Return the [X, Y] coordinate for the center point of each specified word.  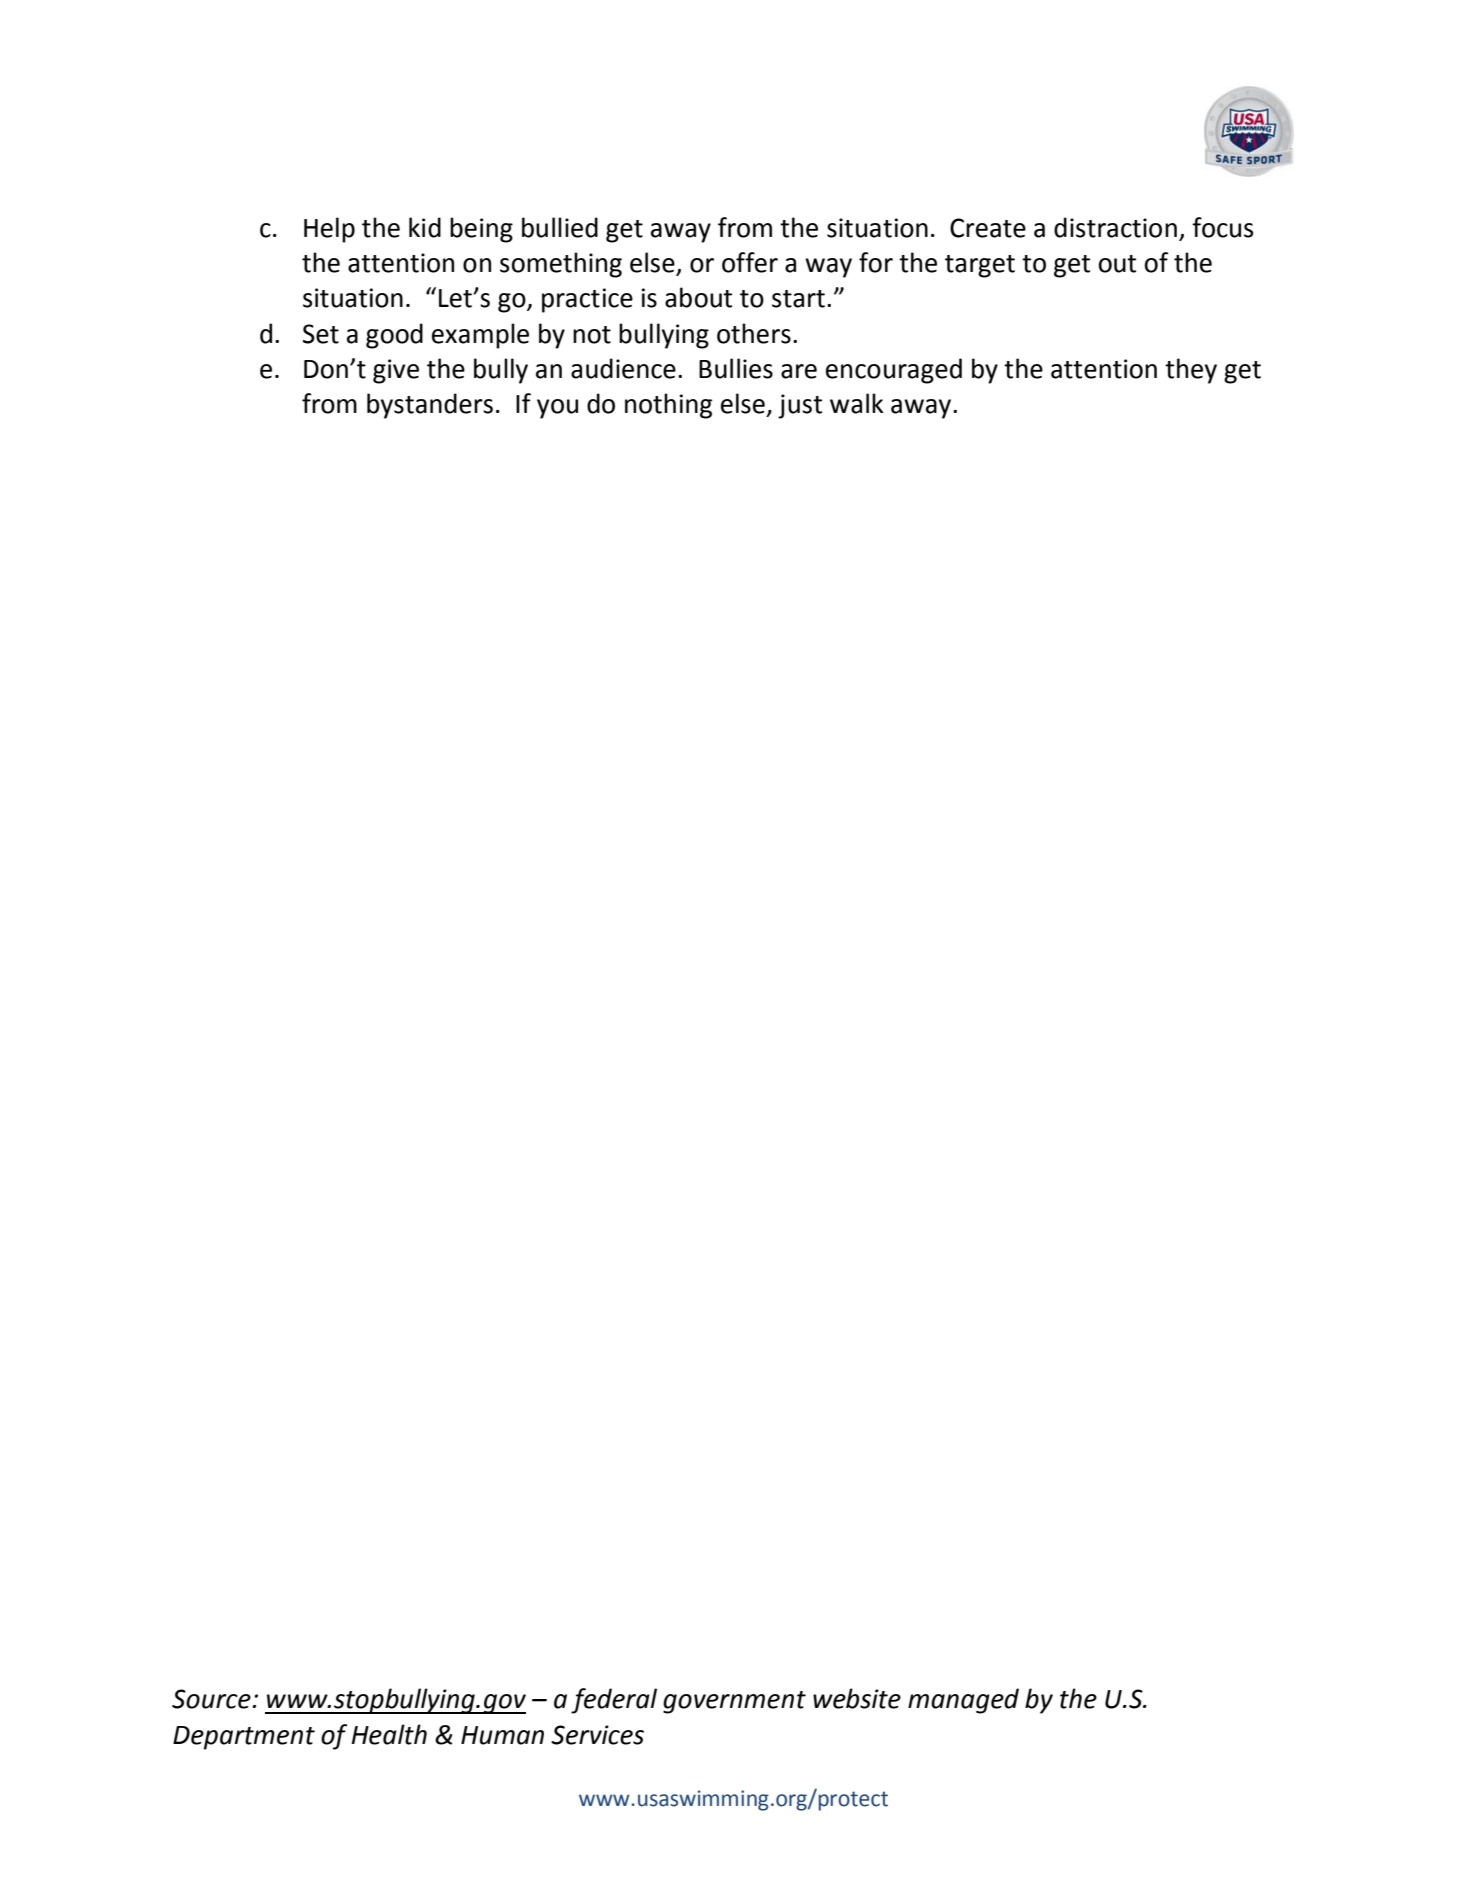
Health [389, 1734]
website [857, 1698]
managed [963, 1701]
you [557, 409]
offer [750, 262]
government [734, 1702]
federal [614, 1701]
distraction [1115, 227]
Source [211, 1699]
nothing [668, 406]
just [800, 406]
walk [857, 403]
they [1191, 371]
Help [329, 230]
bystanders [430, 406]
